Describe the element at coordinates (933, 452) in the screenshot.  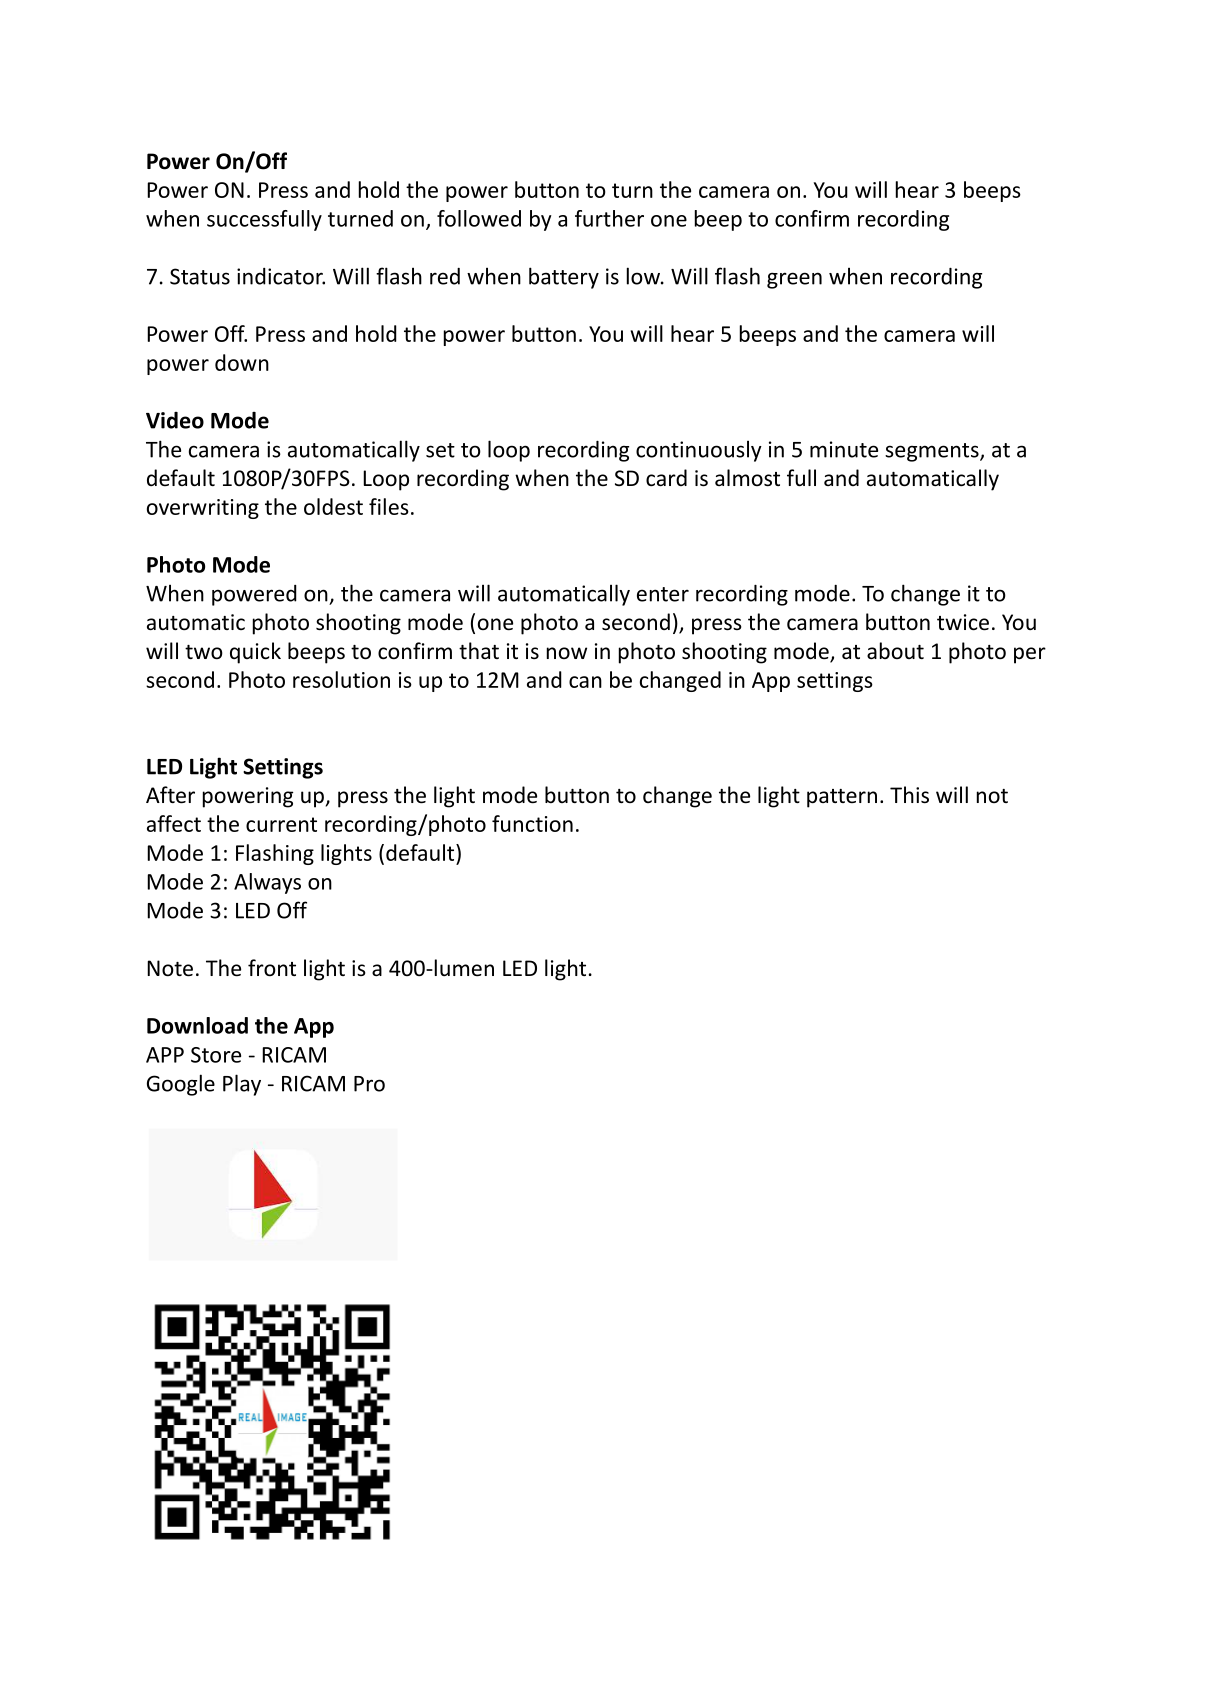
I see `segments` at that location.
